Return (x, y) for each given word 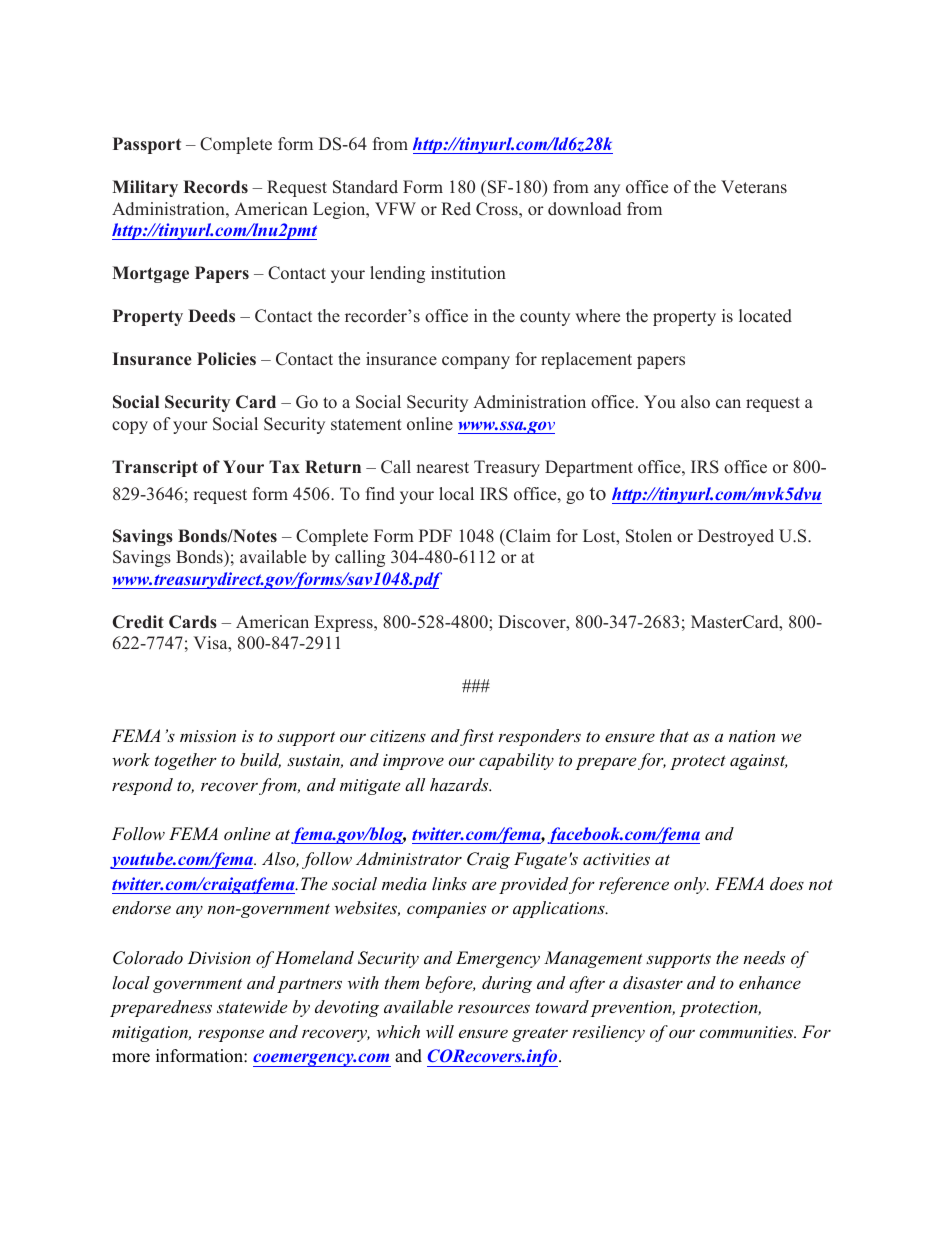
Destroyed (736, 537)
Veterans (754, 187)
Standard (365, 187)
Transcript (155, 468)
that (674, 735)
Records (215, 187)
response (231, 1035)
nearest (442, 468)
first (476, 737)
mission (208, 736)
